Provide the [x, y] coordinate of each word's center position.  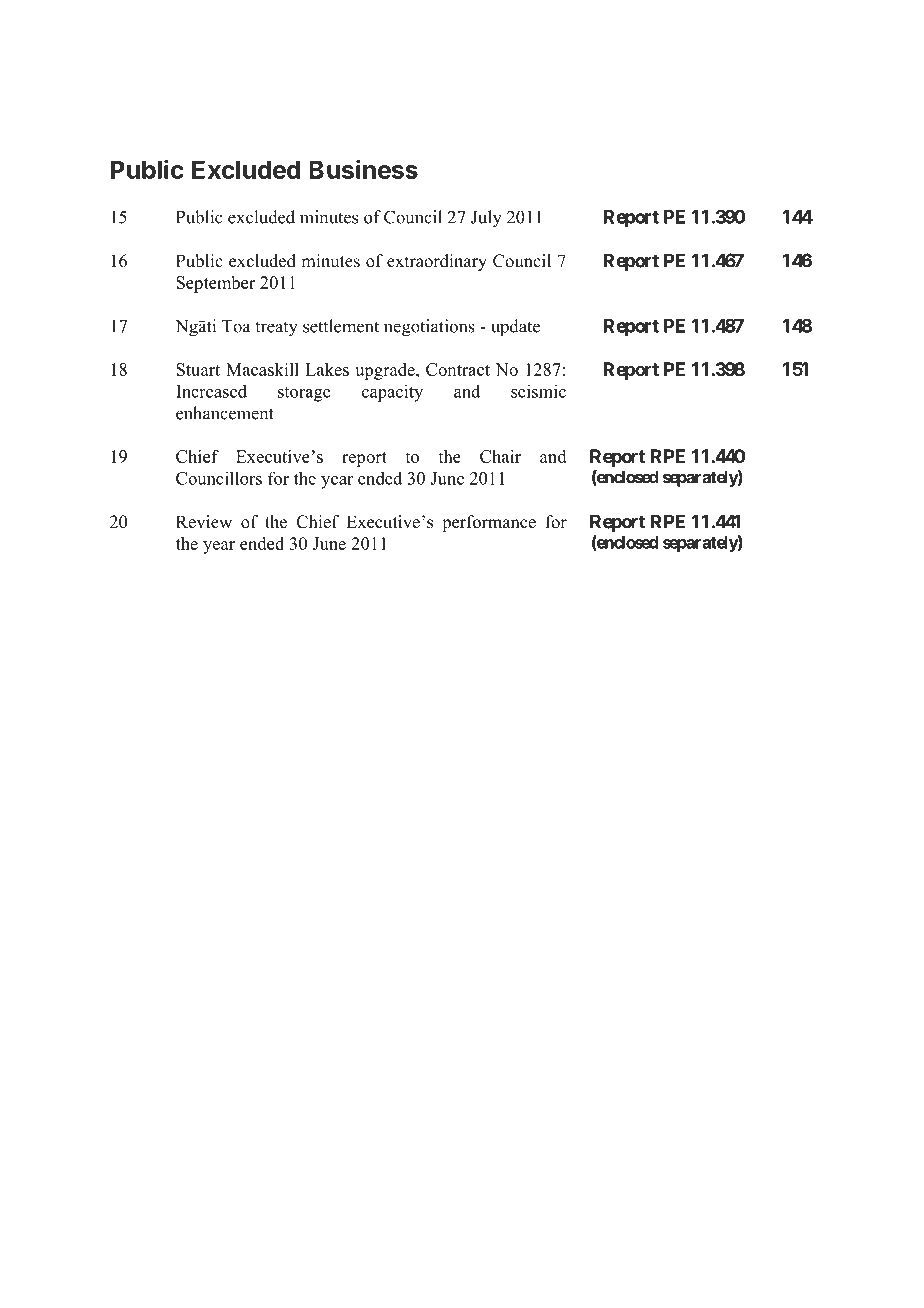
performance [489, 523]
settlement [341, 326]
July [486, 219]
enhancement [225, 413]
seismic [538, 391]
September [215, 284]
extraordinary [437, 262]
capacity [392, 393]
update [515, 328]
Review [204, 522]
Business [363, 169]
